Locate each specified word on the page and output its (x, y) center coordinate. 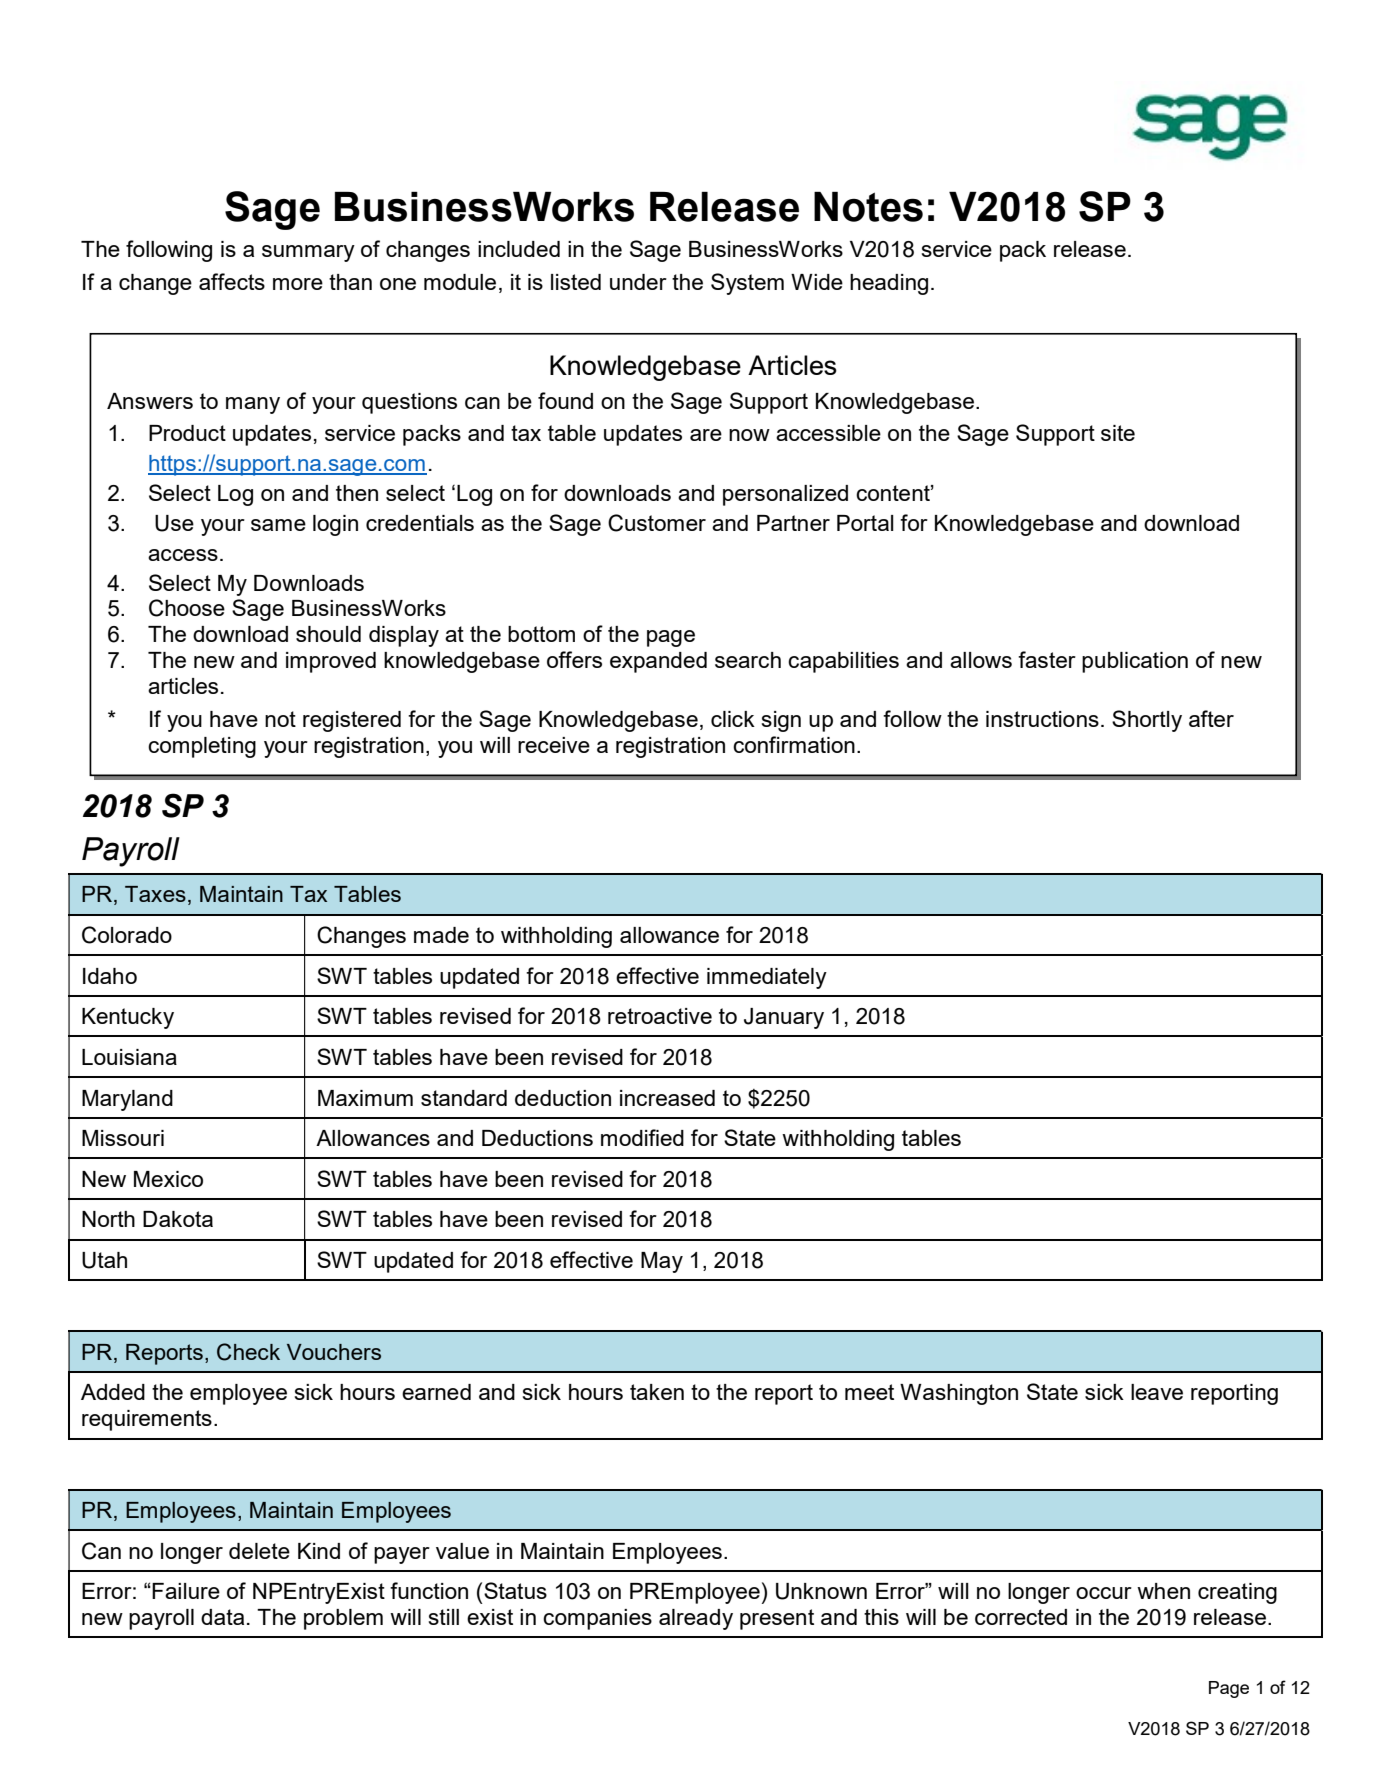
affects (232, 281)
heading (889, 284)
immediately (767, 978)
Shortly (1147, 721)
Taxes (155, 894)
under (638, 282)
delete (259, 1551)
